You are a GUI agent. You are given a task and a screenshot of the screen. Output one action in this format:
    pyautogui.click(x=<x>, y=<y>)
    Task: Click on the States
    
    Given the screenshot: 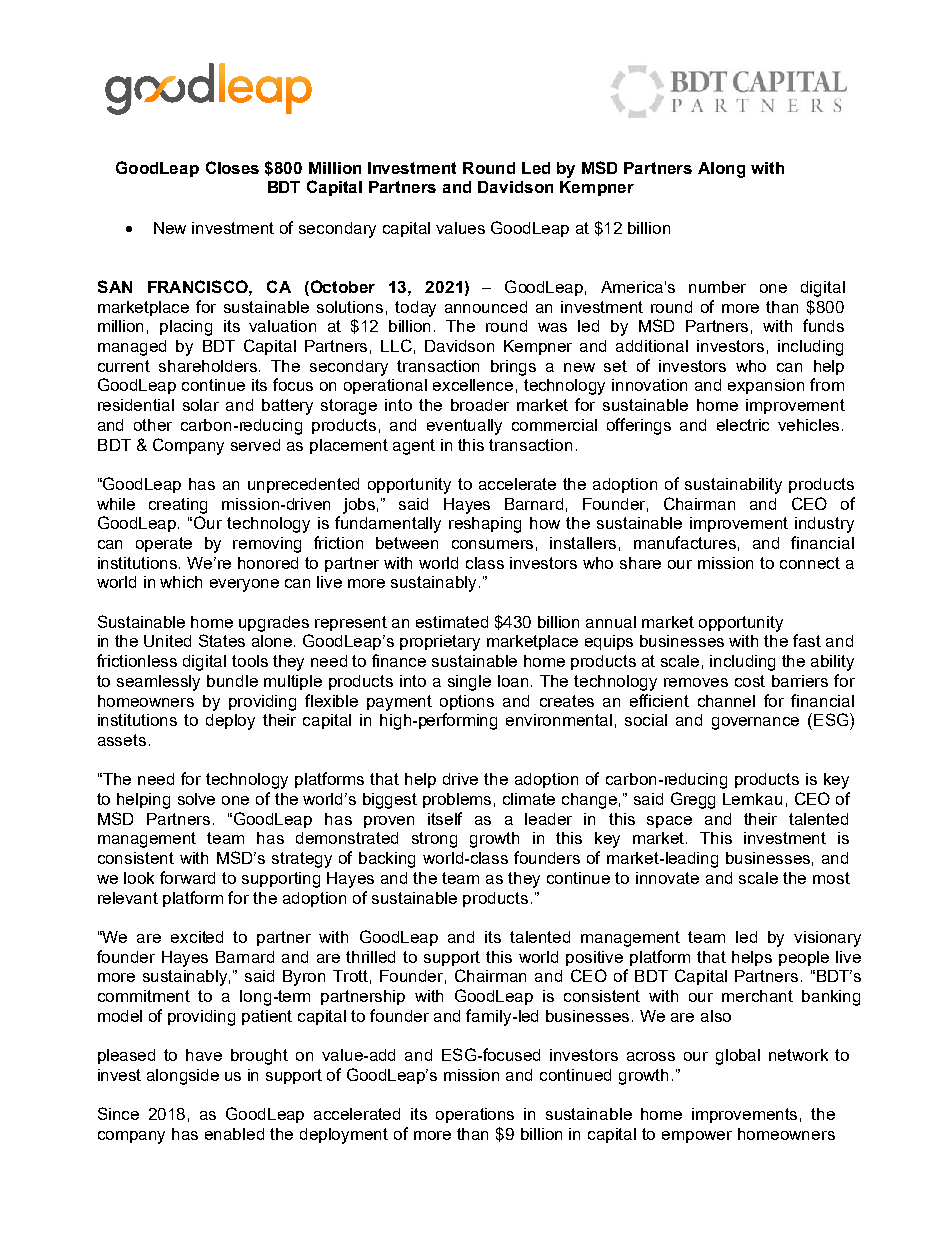 What is the action you would take?
    pyautogui.click(x=222, y=640)
